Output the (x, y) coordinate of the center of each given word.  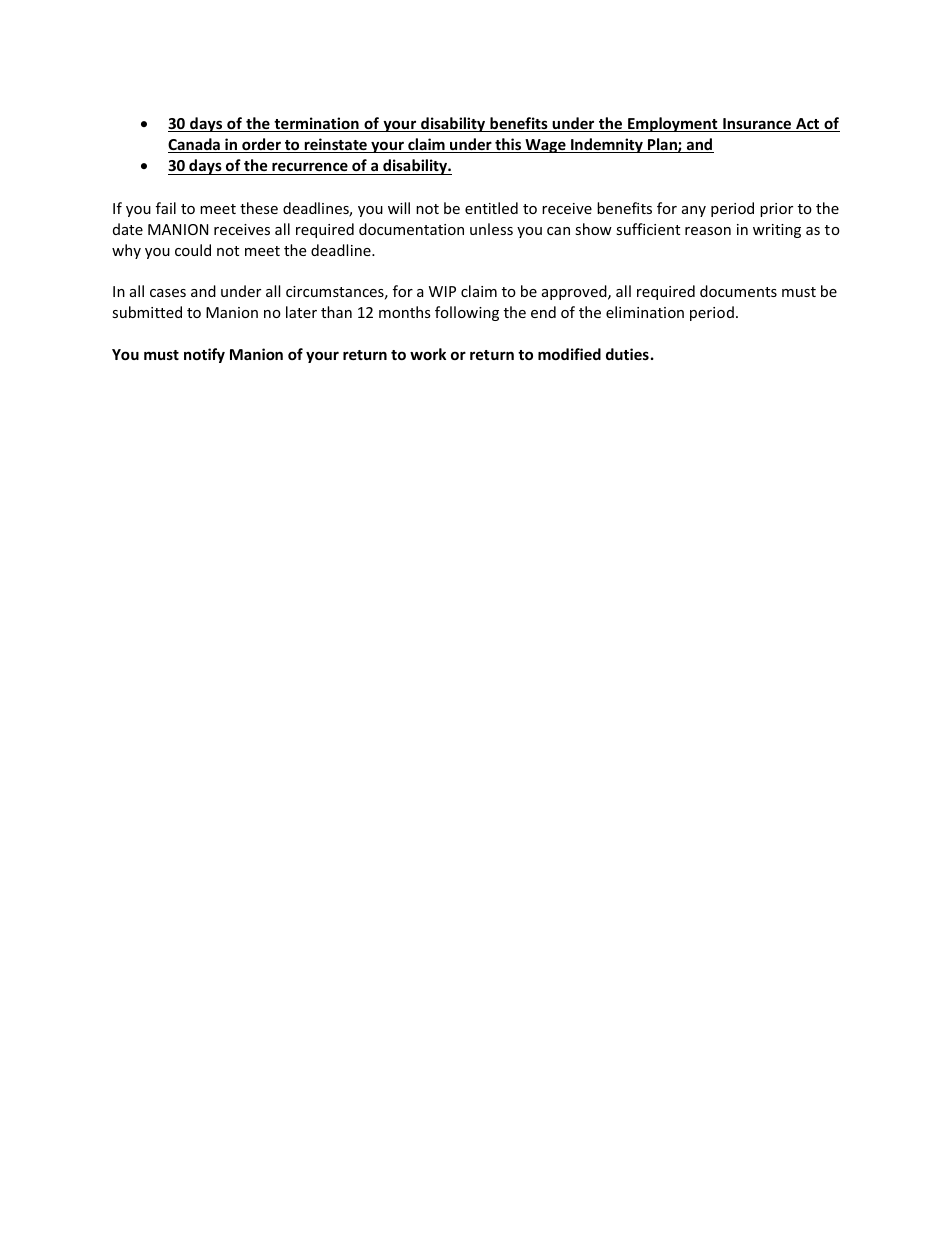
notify (204, 355)
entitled (491, 208)
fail (166, 208)
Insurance (757, 125)
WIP (442, 291)
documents (738, 291)
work (428, 354)
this (508, 145)
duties (627, 354)
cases (168, 293)
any (694, 211)
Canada (195, 145)
